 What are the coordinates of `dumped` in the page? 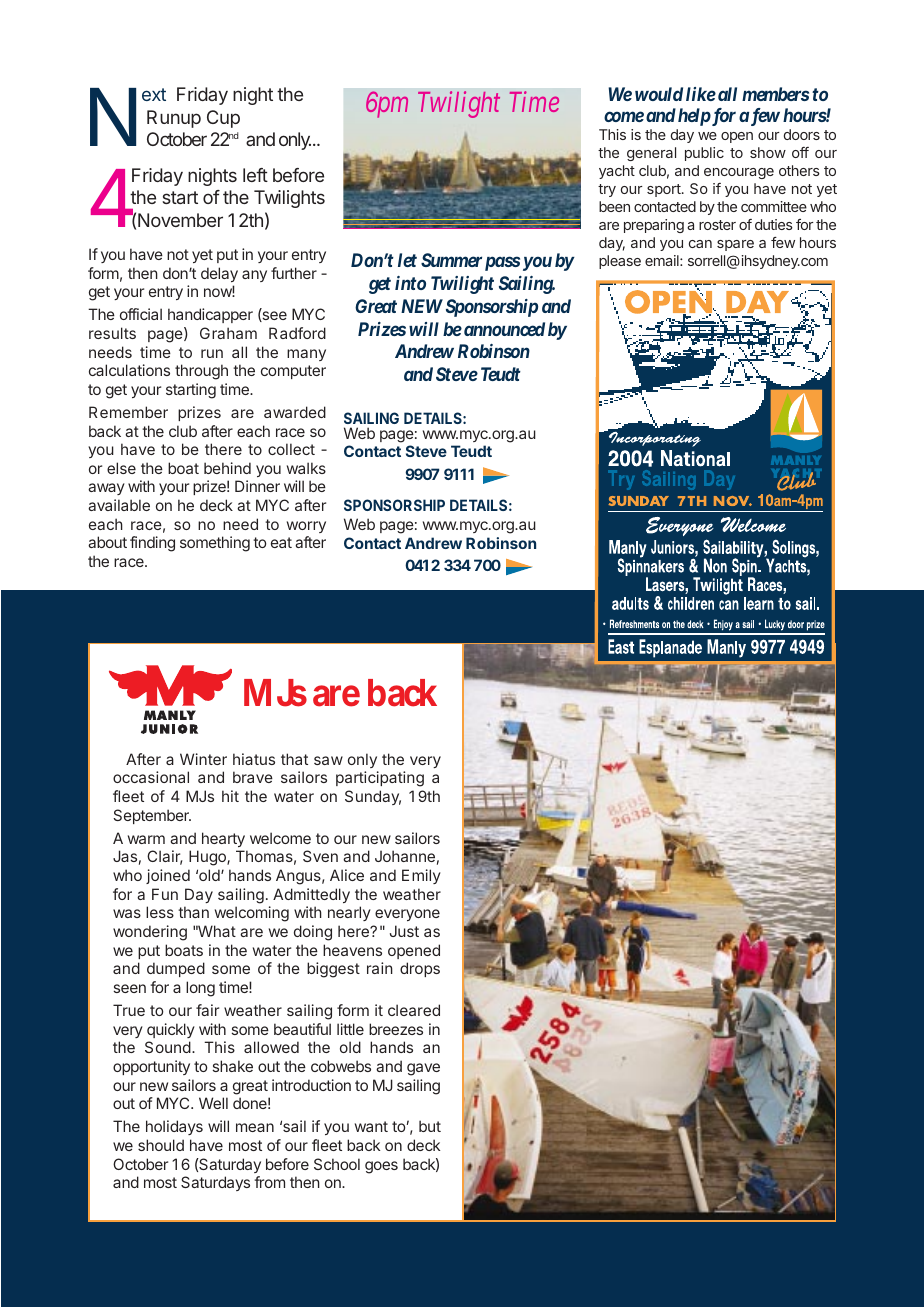 It's located at (176, 969).
